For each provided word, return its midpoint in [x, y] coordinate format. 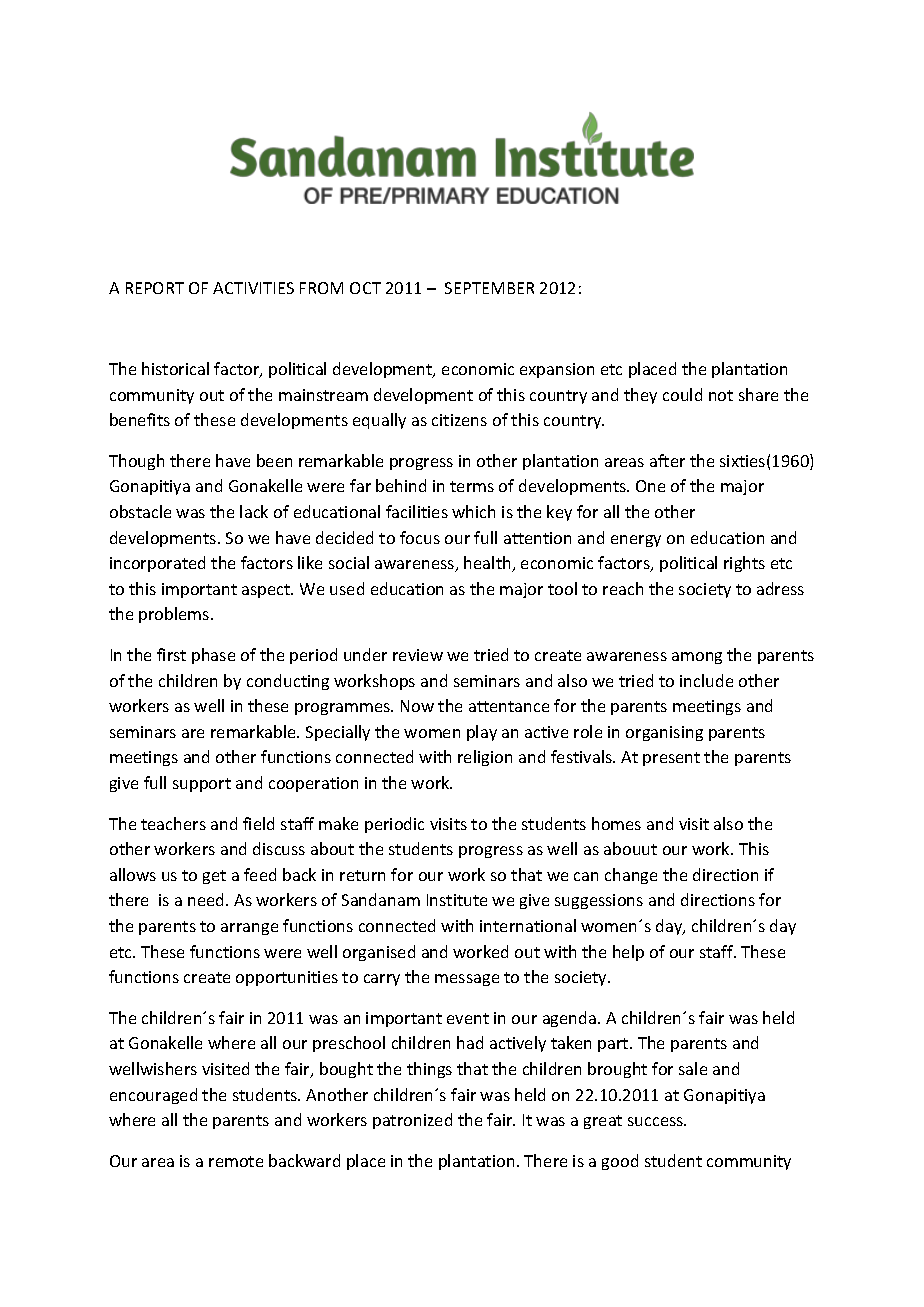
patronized [412, 1121]
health [488, 564]
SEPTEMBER [489, 288]
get [214, 877]
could [682, 394]
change [631, 876]
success [657, 1121]
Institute [457, 900]
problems [175, 615]
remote [236, 1161]
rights [744, 564]
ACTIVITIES [253, 288]
